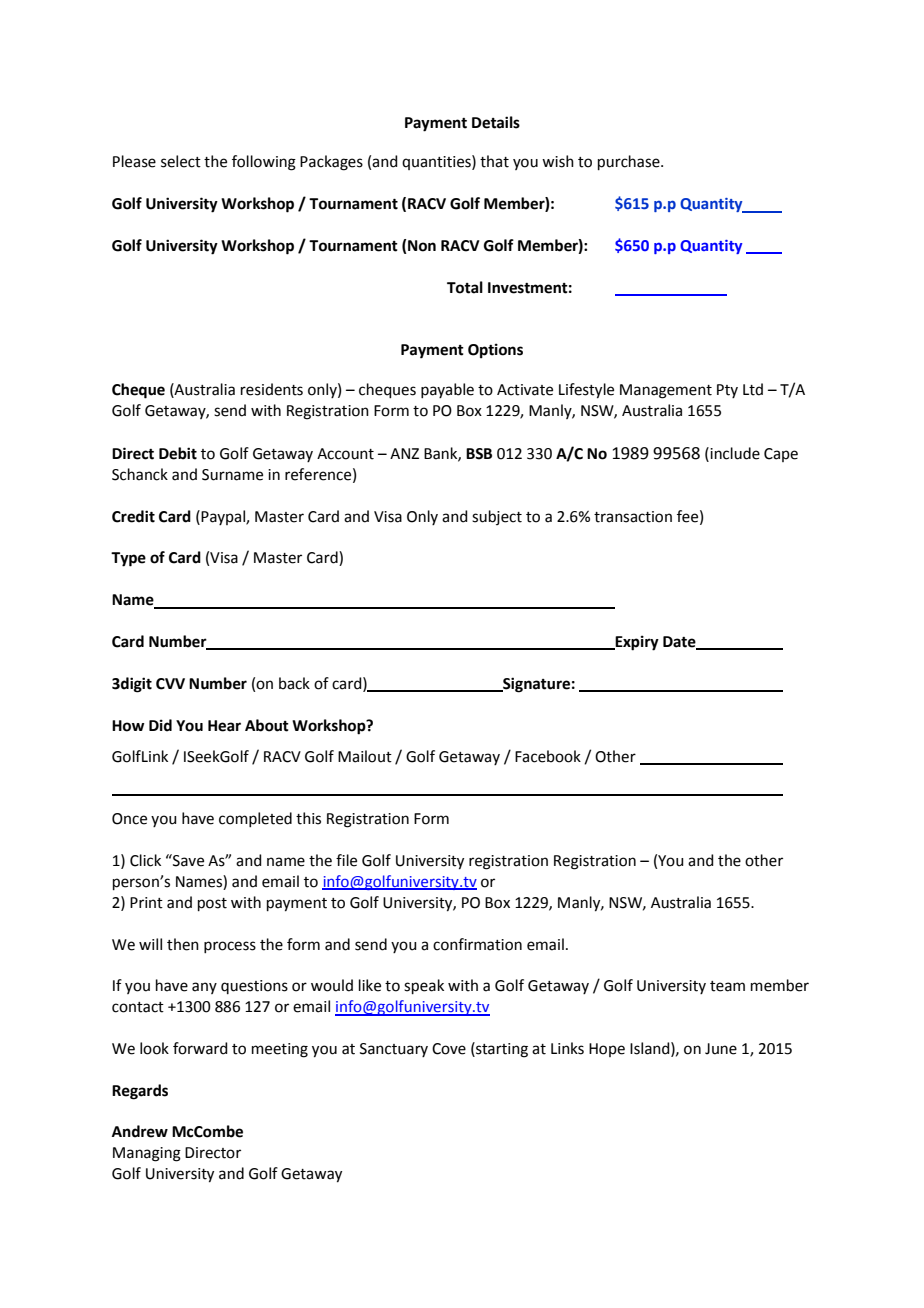 The height and width of the page is (1308, 924). Describe the element at coordinates (781, 455) in the page. I see `Cape` at that location.
